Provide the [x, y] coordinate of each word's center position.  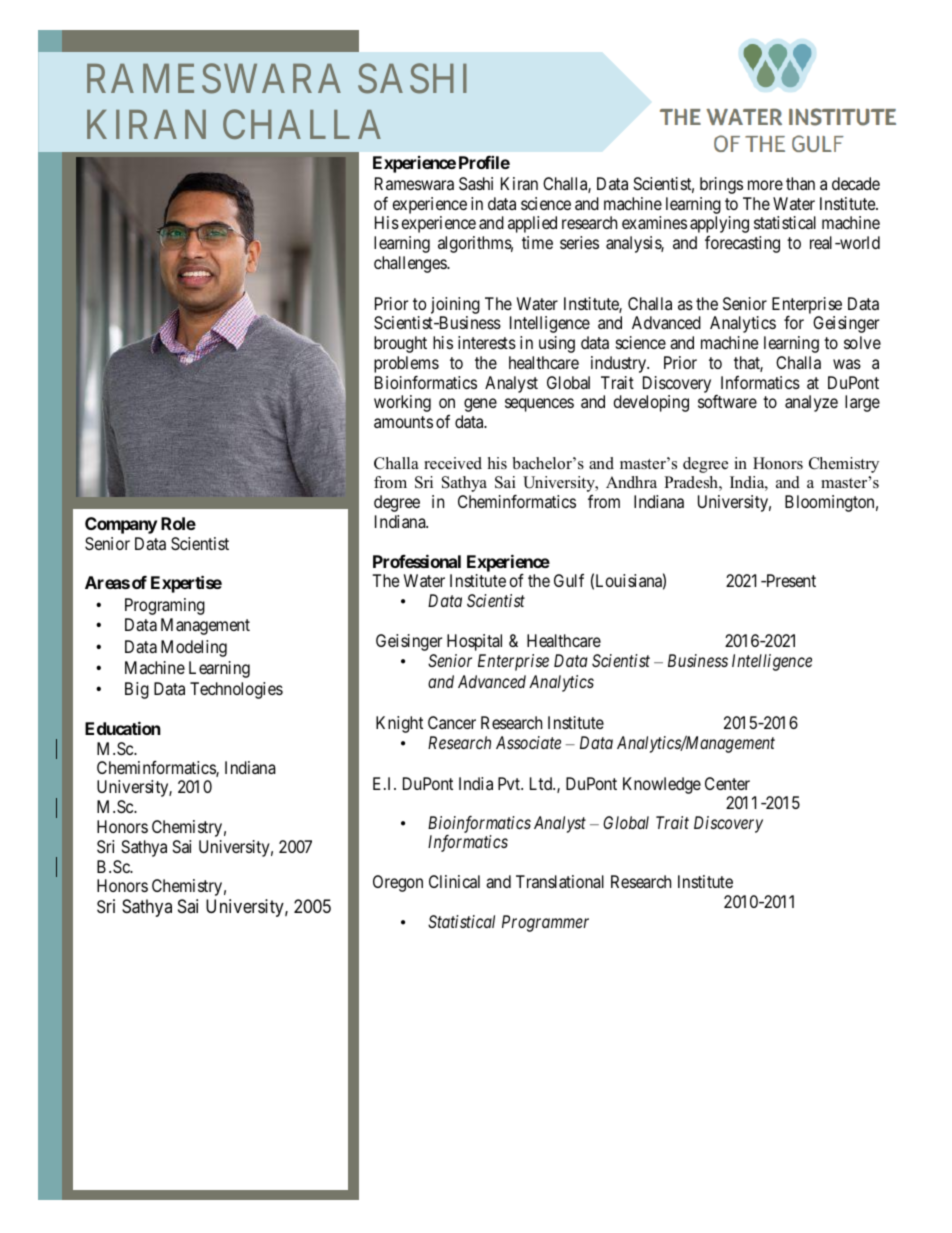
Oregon [398, 883]
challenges [411, 264]
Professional [417, 561]
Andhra [631, 482]
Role [178, 523]
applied [532, 224]
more [765, 185]
